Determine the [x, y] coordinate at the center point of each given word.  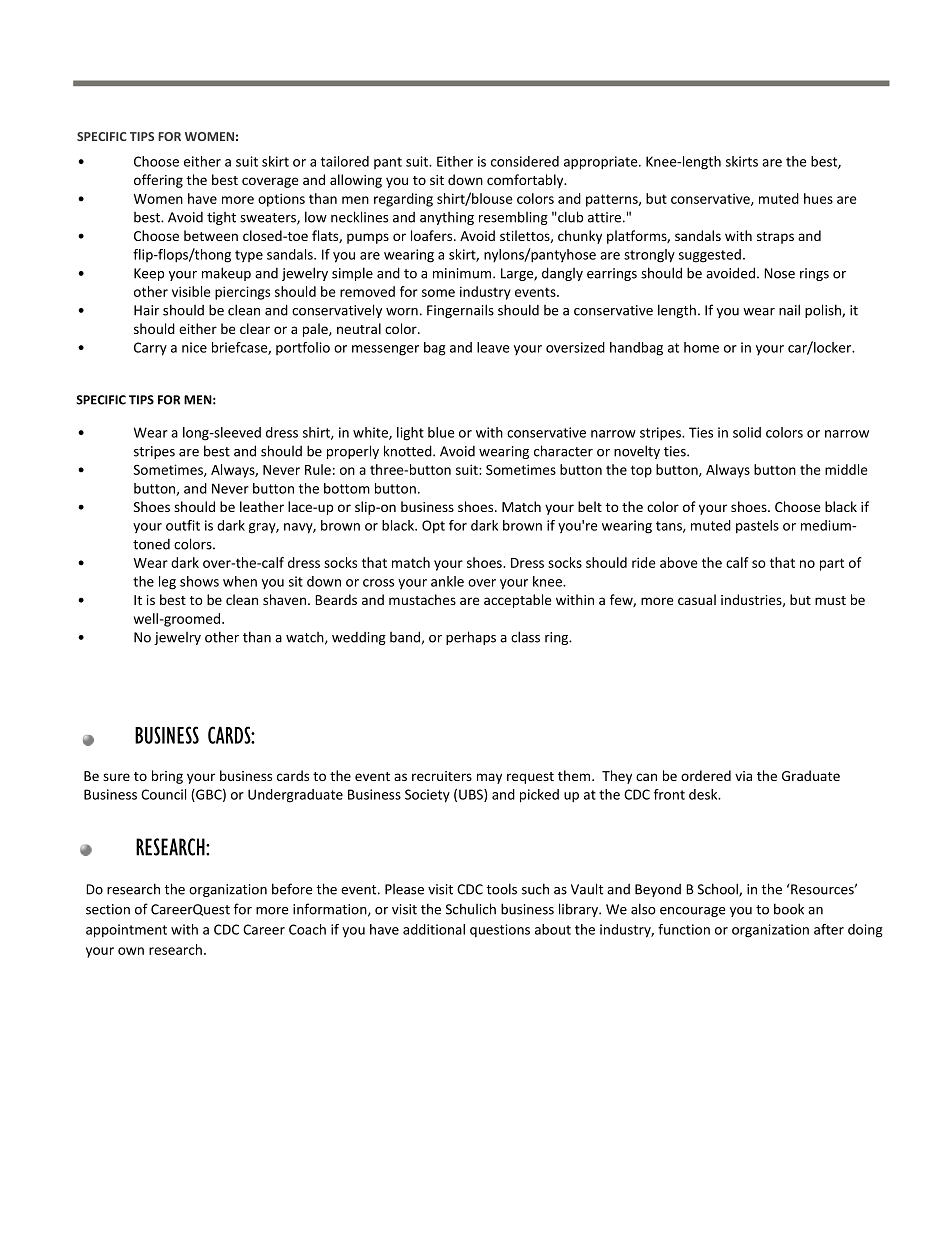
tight [221, 218]
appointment [126, 931]
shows [199, 581]
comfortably [526, 181]
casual [697, 599]
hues [818, 198]
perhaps [471, 638]
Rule [318, 469]
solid [747, 432]
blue [441, 432]
